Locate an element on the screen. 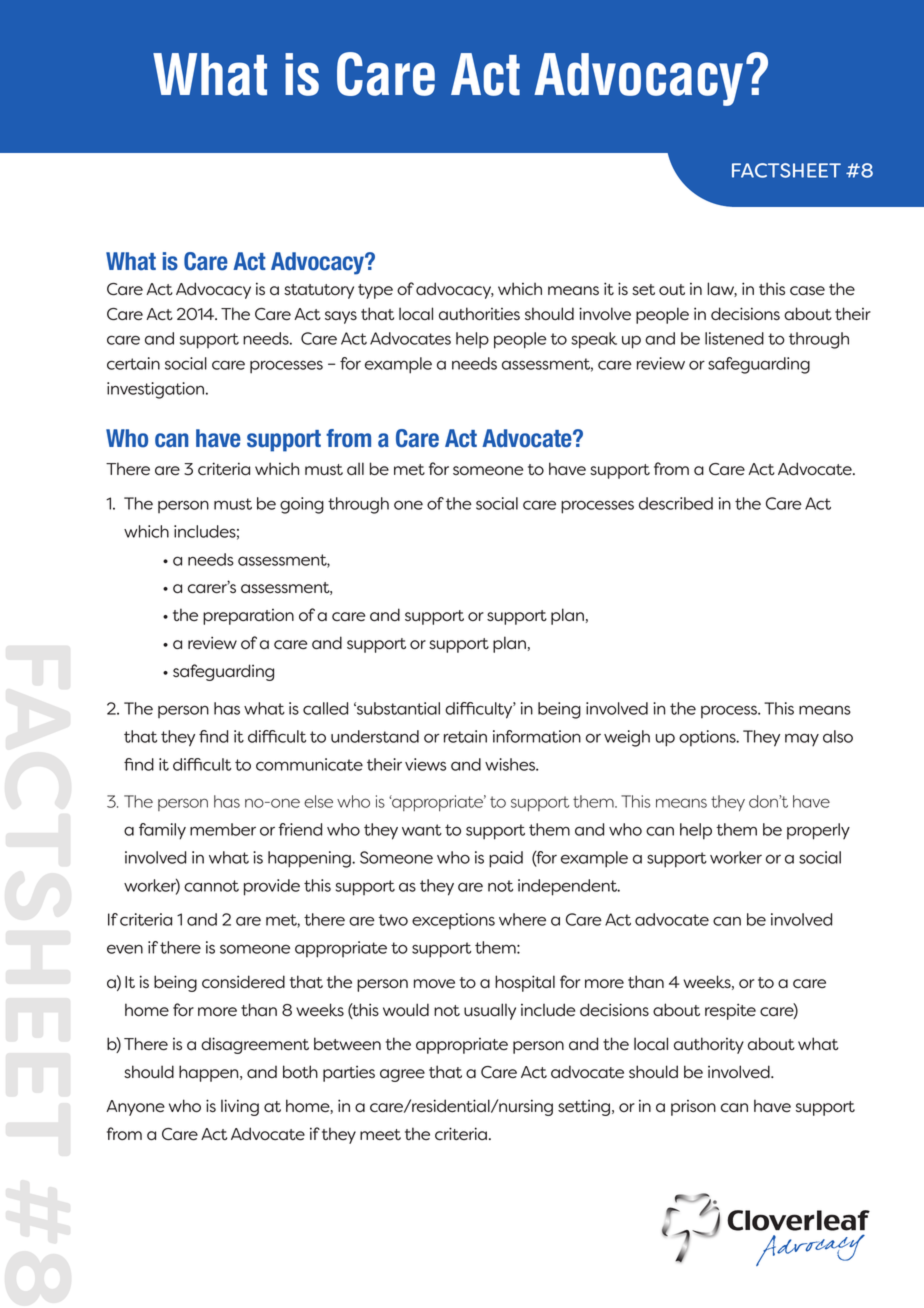 The image size is (924, 1308). authorities is located at coordinates (479, 314).
